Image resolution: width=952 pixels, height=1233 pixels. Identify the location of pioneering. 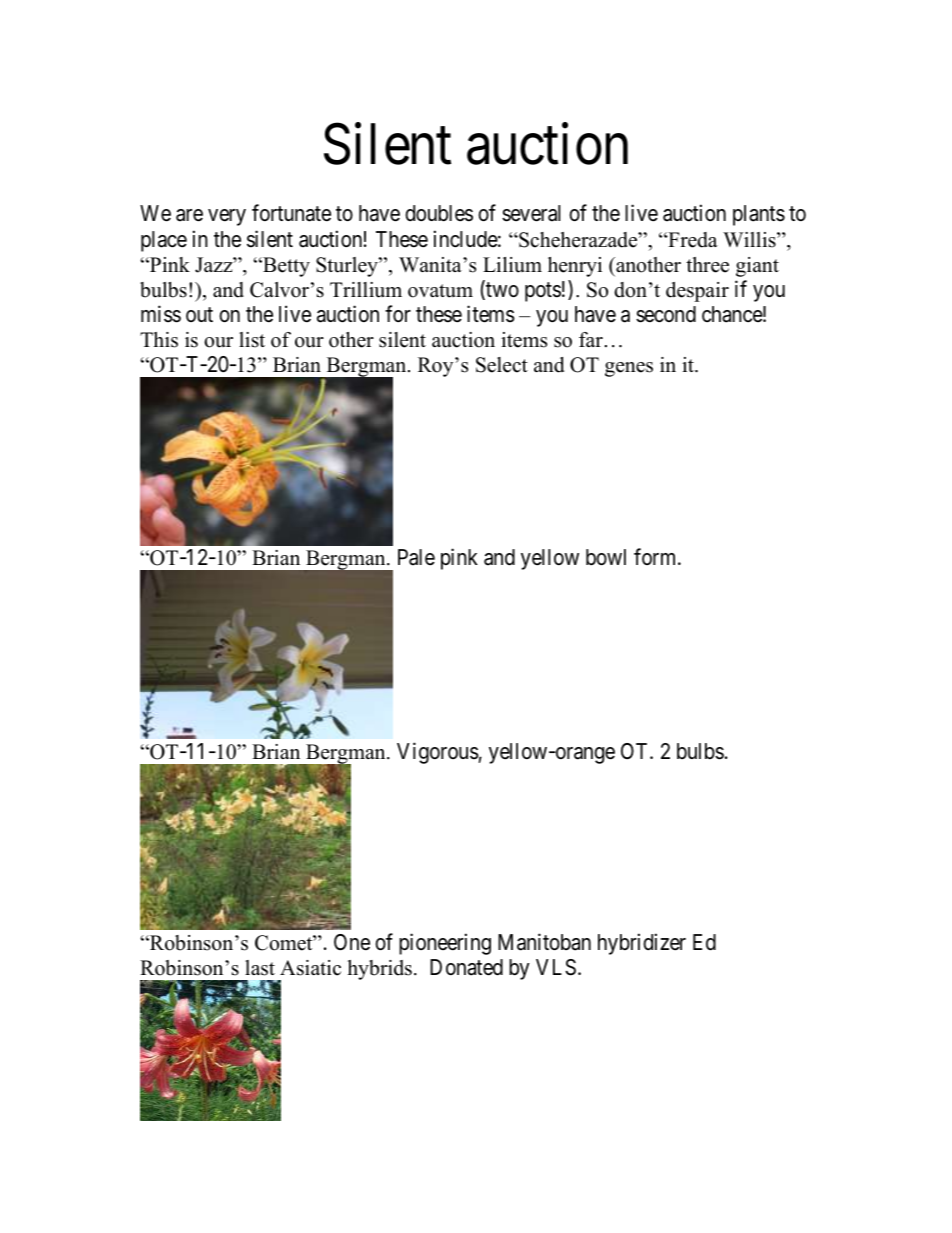
(445, 944).
